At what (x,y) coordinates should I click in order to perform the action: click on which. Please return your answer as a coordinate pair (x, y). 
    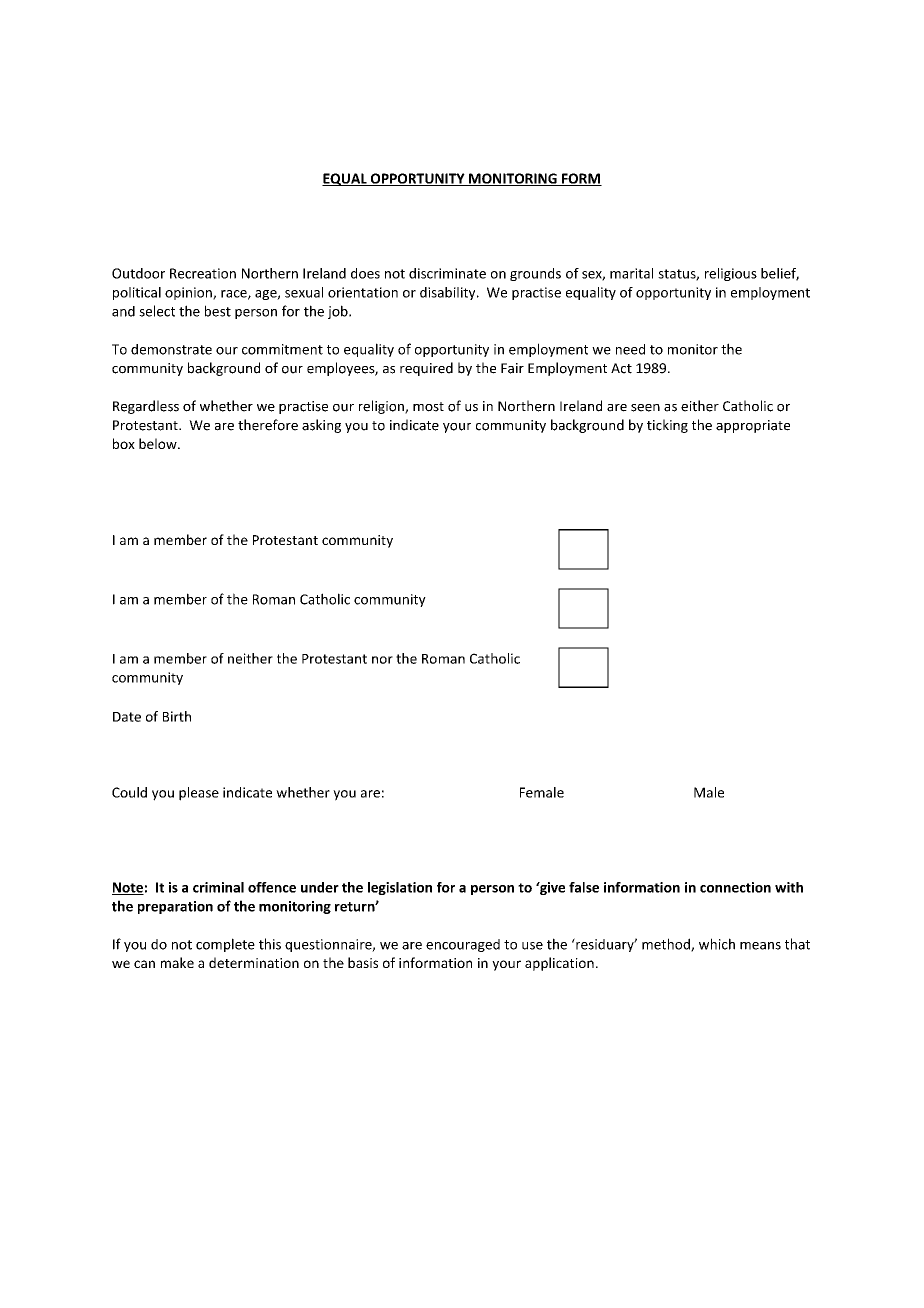
    Looking at the image, I should click on (717, 944).
